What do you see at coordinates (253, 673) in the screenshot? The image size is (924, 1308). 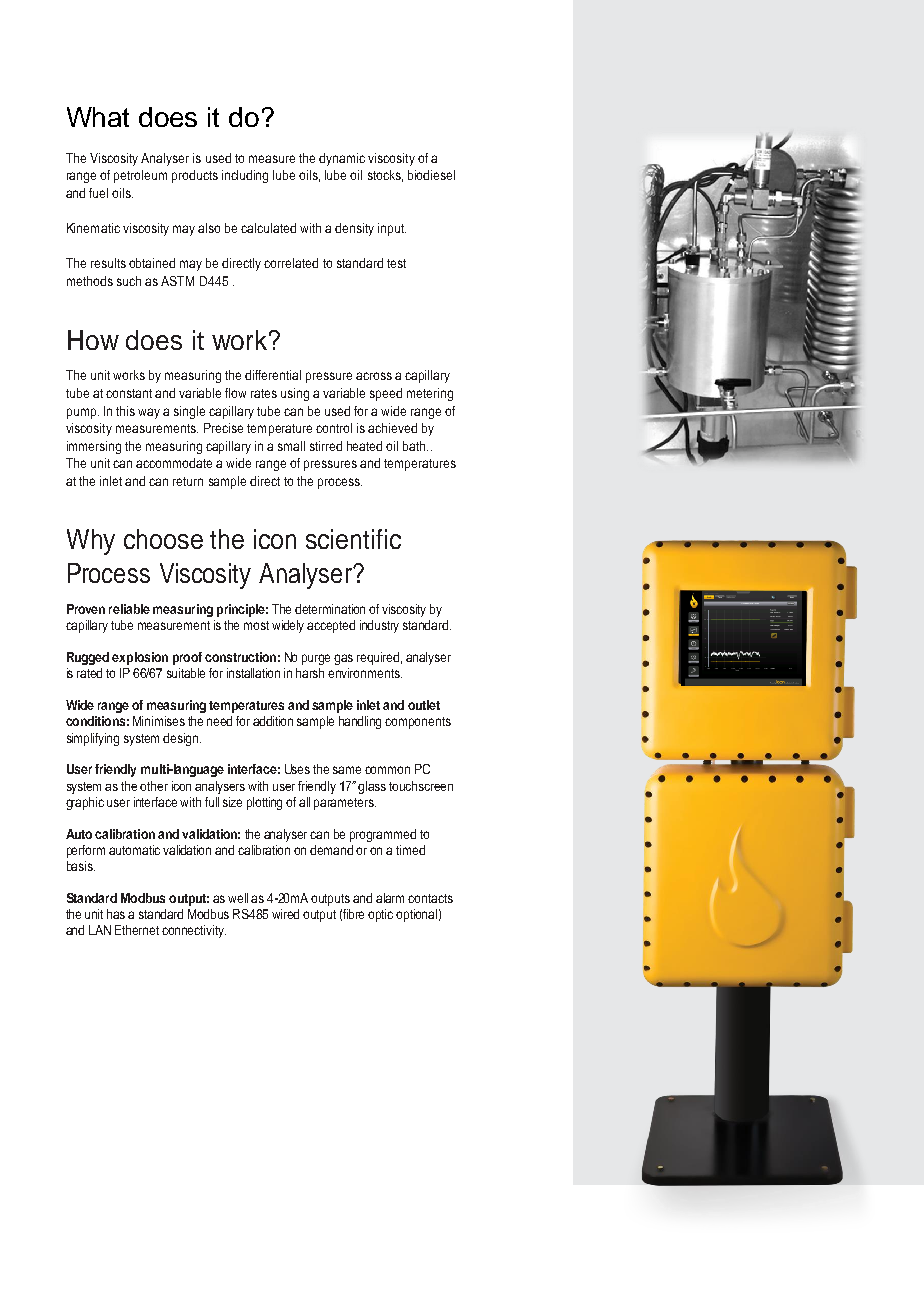 I see `installation` at bounding box center [253, 673].
